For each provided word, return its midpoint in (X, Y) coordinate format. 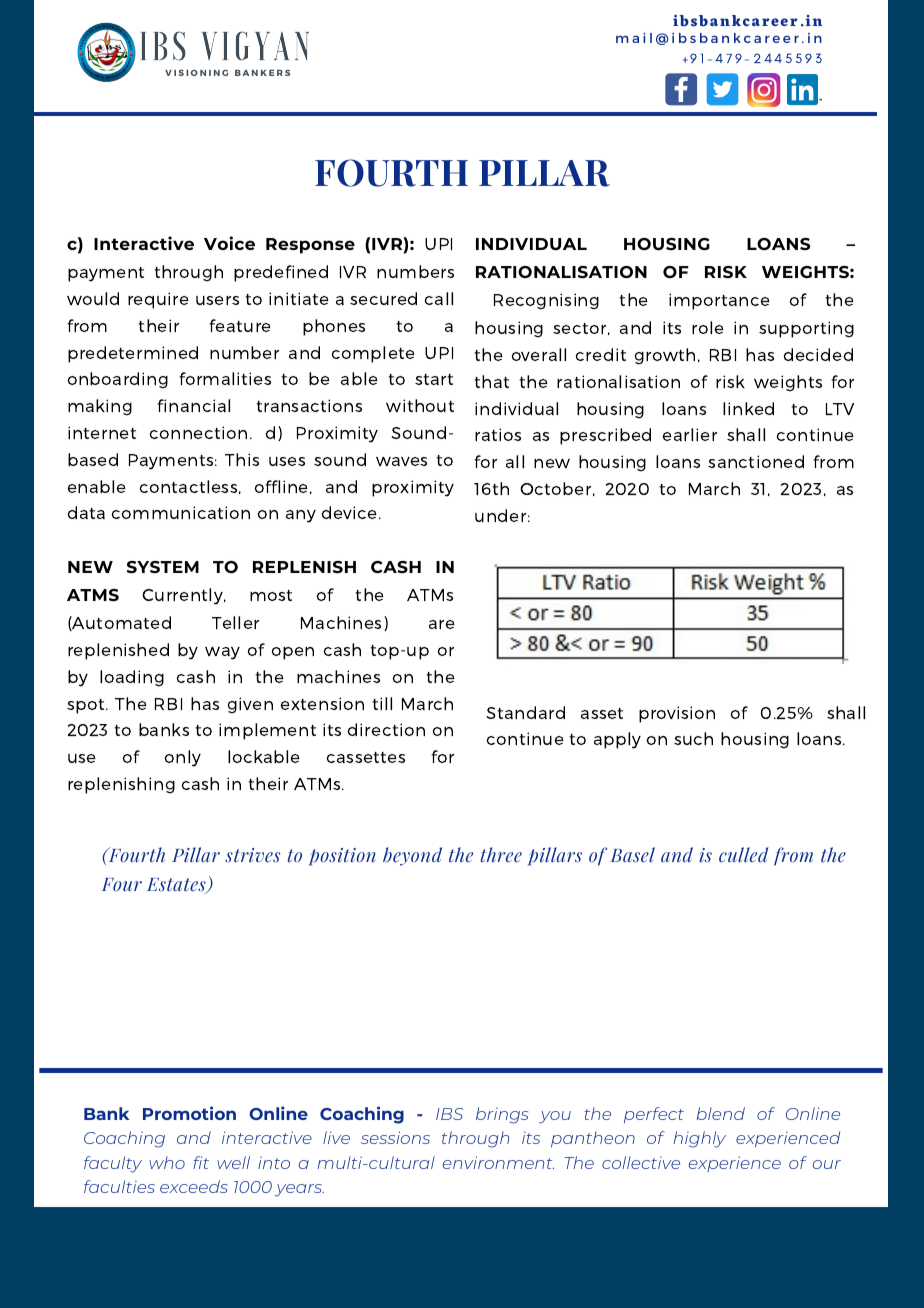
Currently (183, 596)
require (158, 300)
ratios (498, 434)
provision (677, 714)
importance (719, 301)
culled (744, 854)
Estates (177, 886)
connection (198, 432)
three (501, 854)
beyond (412, 856)
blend (721, 1113)
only (182, 758)
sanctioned (756, 461)
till (382, 703)
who (167, 1162)
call (438, 298)
